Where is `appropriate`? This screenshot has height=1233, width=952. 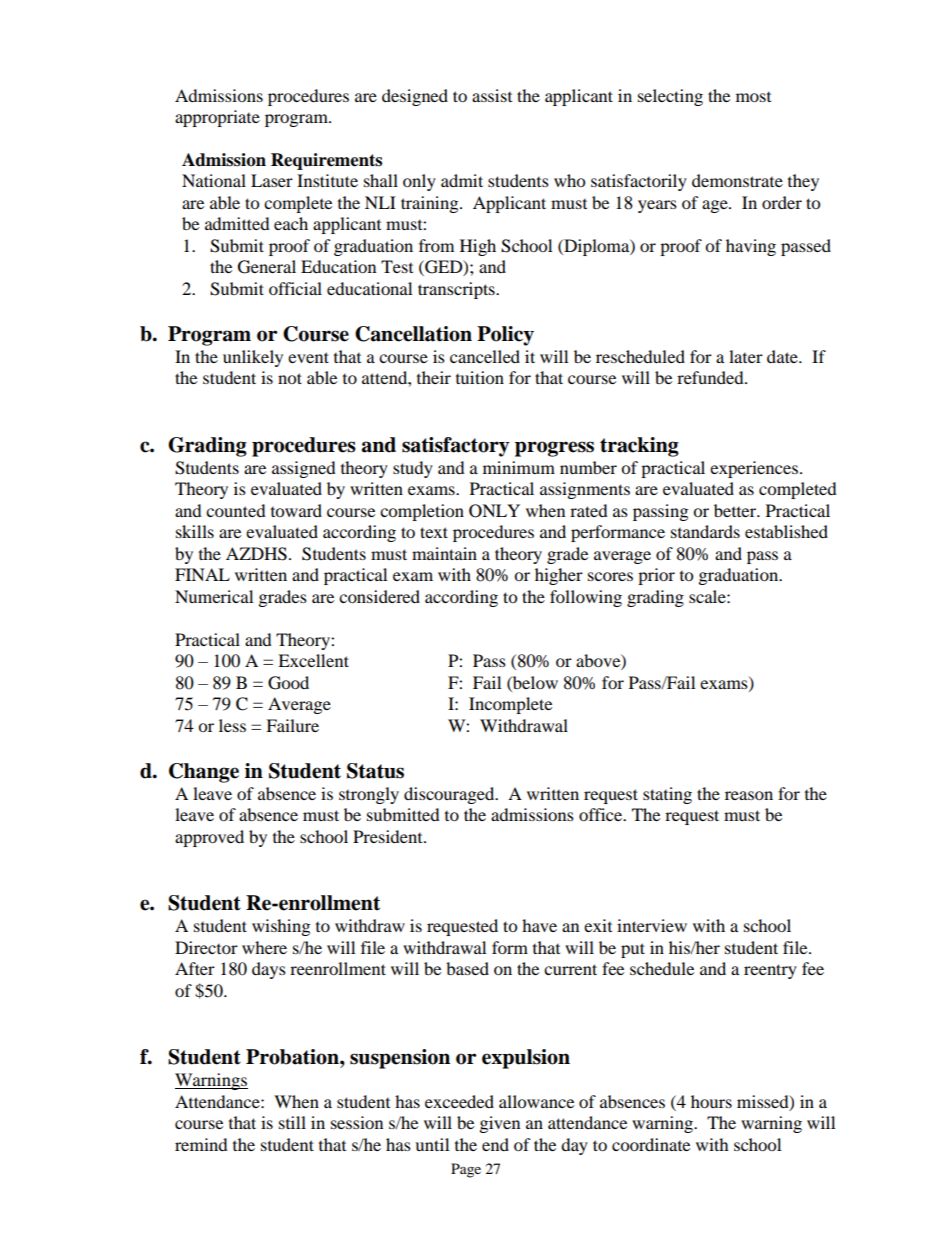
appropriate is located at coordinates (217, 118).
